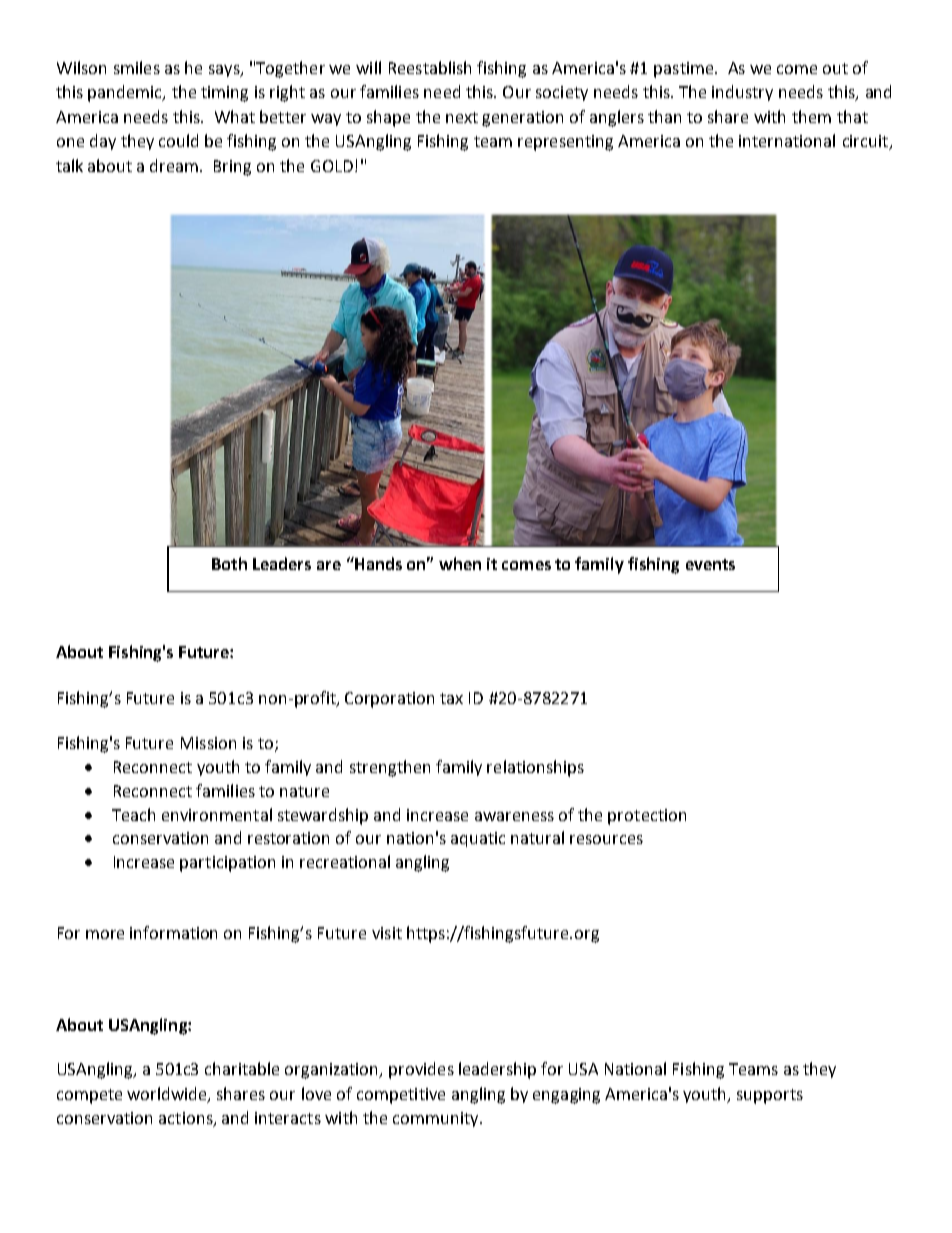 This screenshot has height=1233, width=952. Describe the element at coordinates (332, 166) in the screenshot. I see `GOLD` at that location.
